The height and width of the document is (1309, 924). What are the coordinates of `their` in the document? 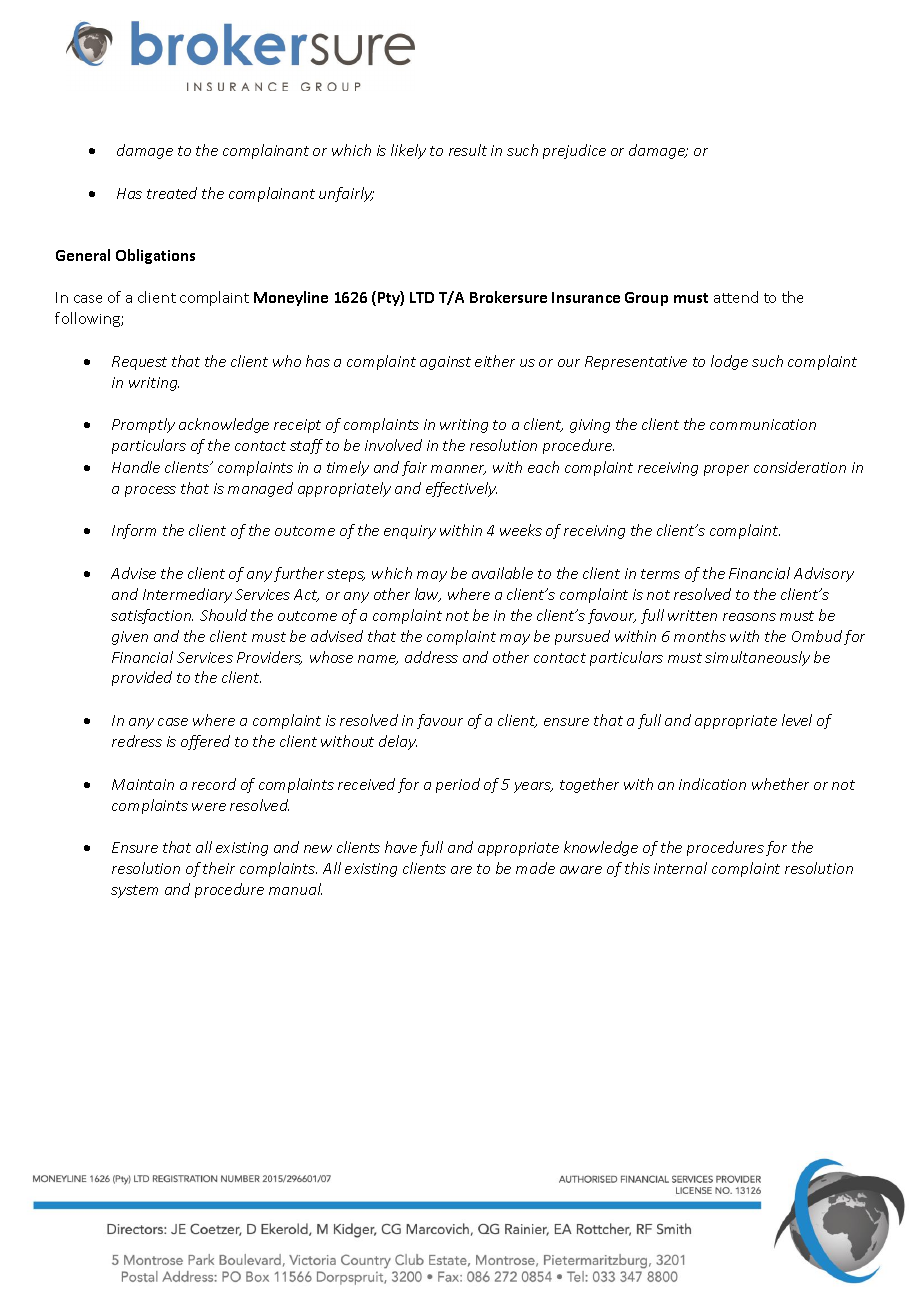 It's located at (219, 868).
